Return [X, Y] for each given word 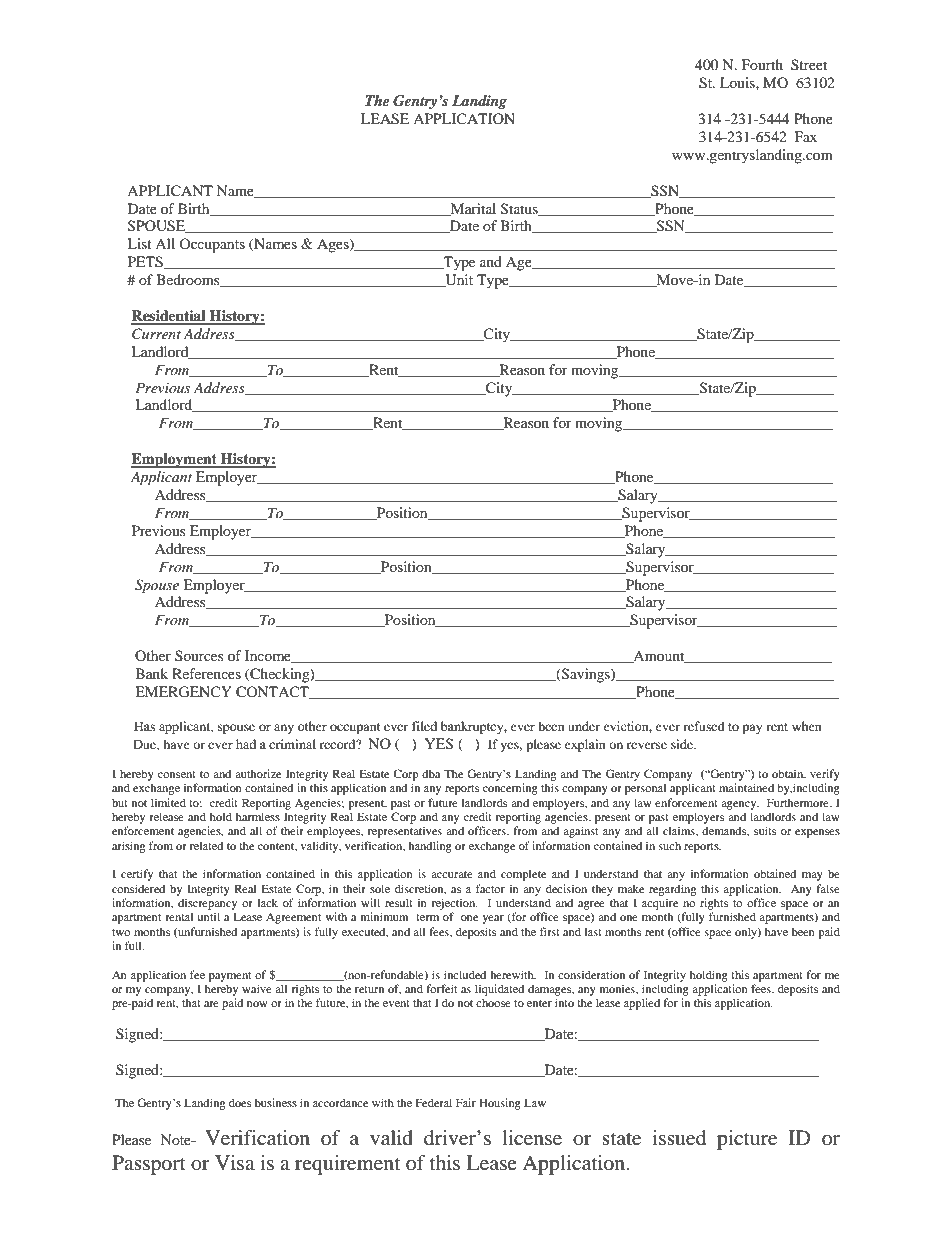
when [806, 726]
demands [725, 831]
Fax [806, 136]
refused [704, 726]
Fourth [762, 64]
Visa [235, 1162]
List [139, 243]
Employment [175, 460]
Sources [199, 655]
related [206, 845]
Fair [466, 1102]
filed [424, 726]
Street [809, 64]
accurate [452, 874]
